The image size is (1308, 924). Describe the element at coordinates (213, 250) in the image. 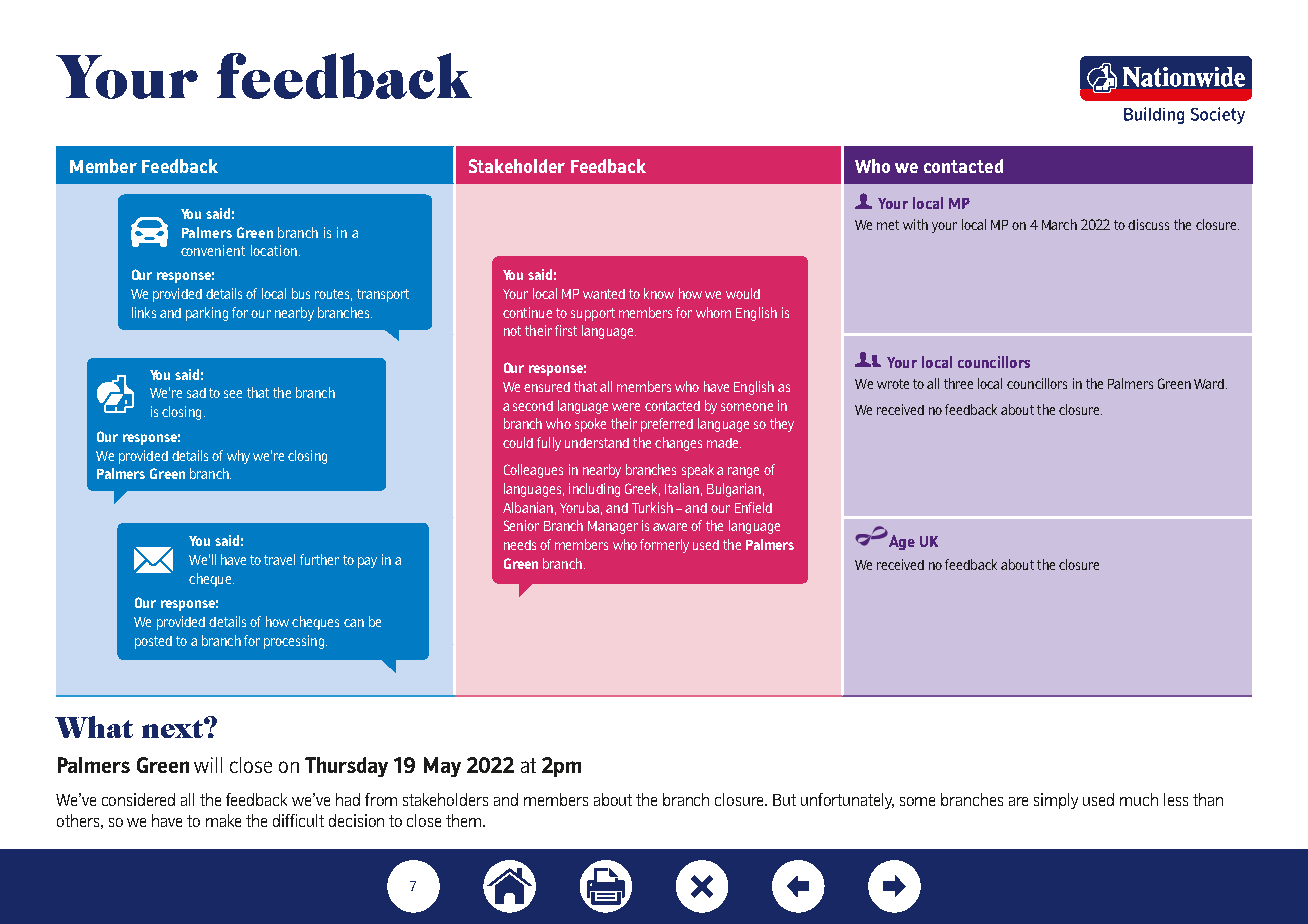

I see `convenient` at that location.
